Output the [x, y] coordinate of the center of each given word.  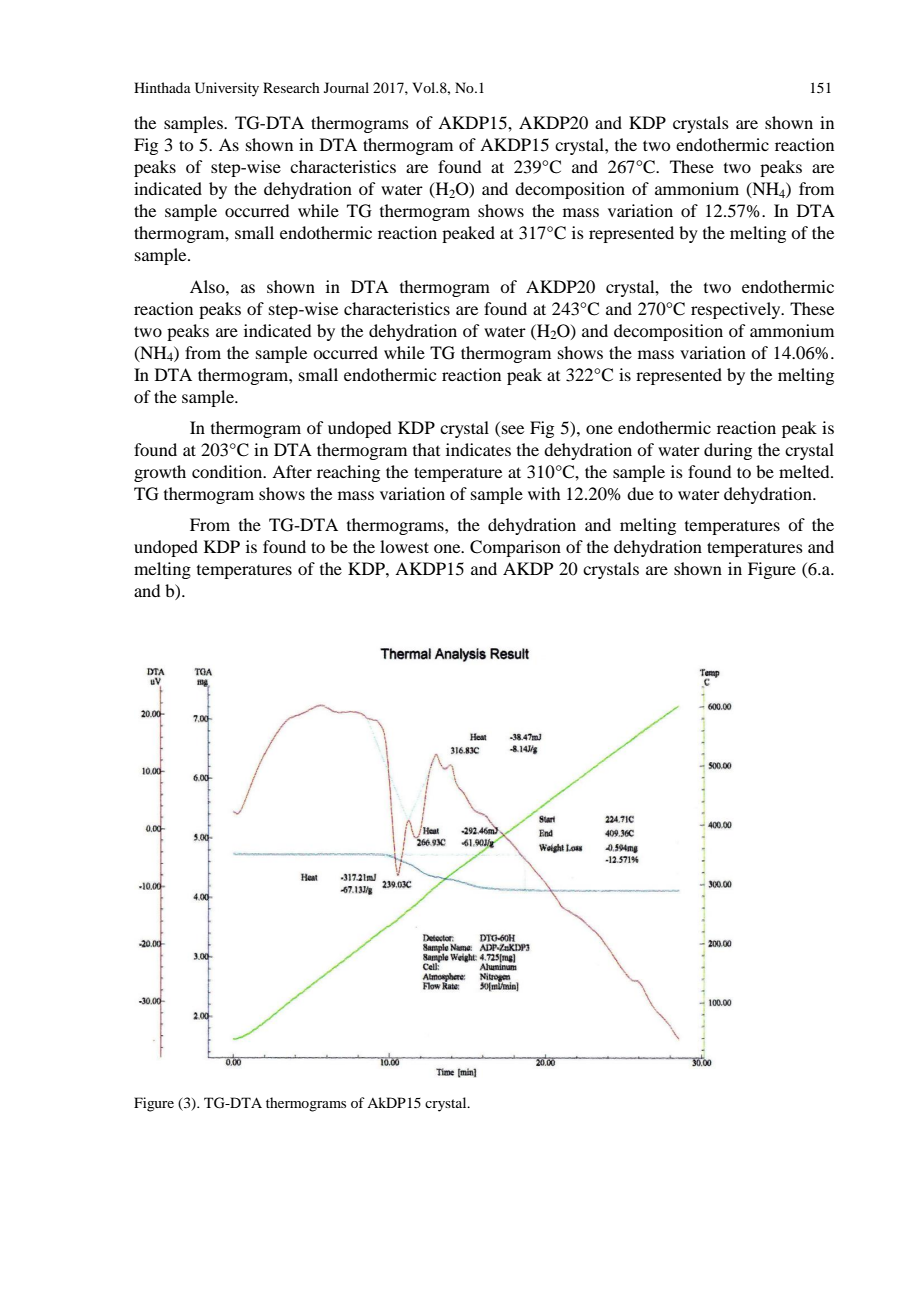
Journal [346, 87]
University [227, 89]
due [640, 493]
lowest [404, 546]
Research [291, 87]
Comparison [515, 548]
